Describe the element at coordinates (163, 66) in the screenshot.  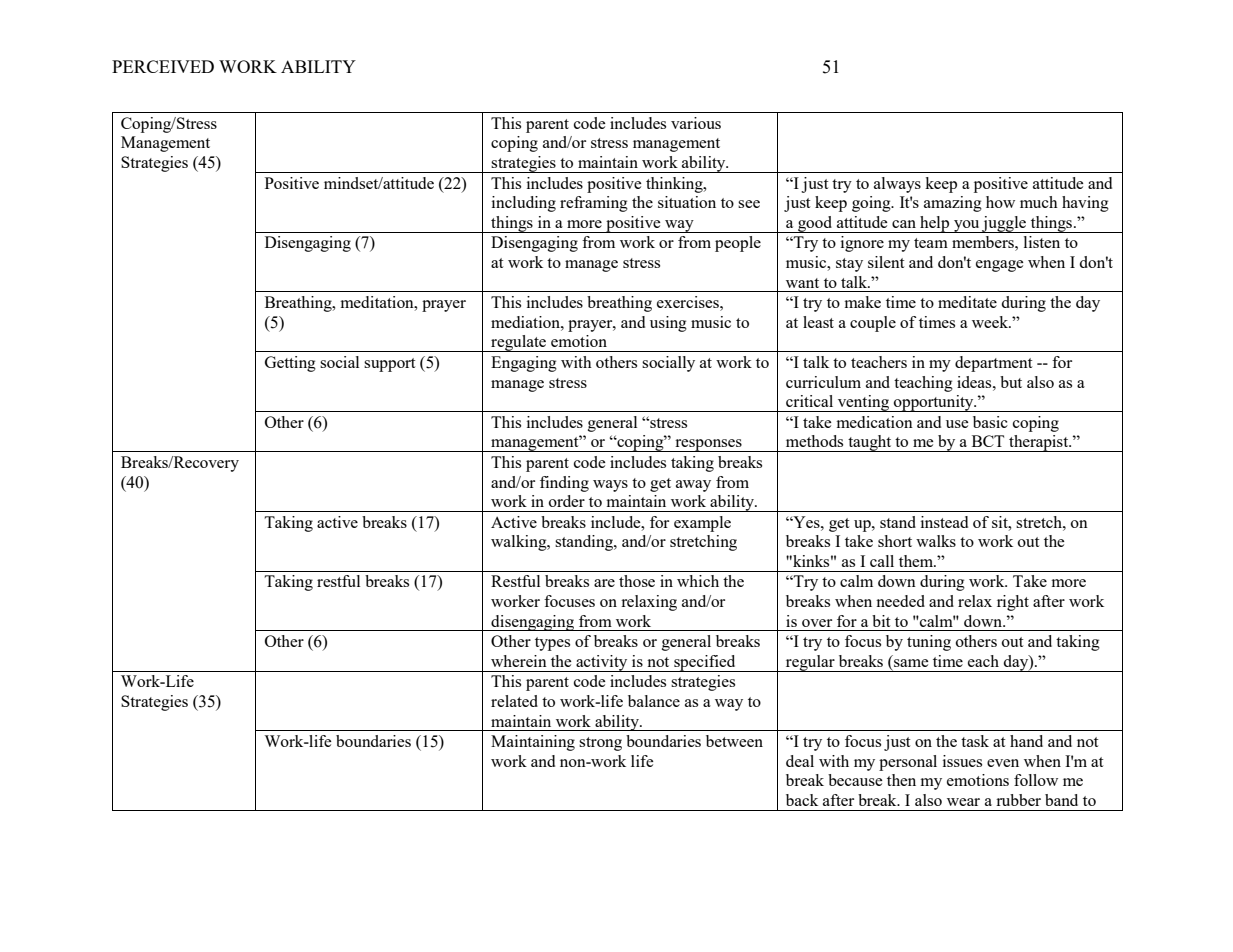
I see `PERCEIVED` at that location.
